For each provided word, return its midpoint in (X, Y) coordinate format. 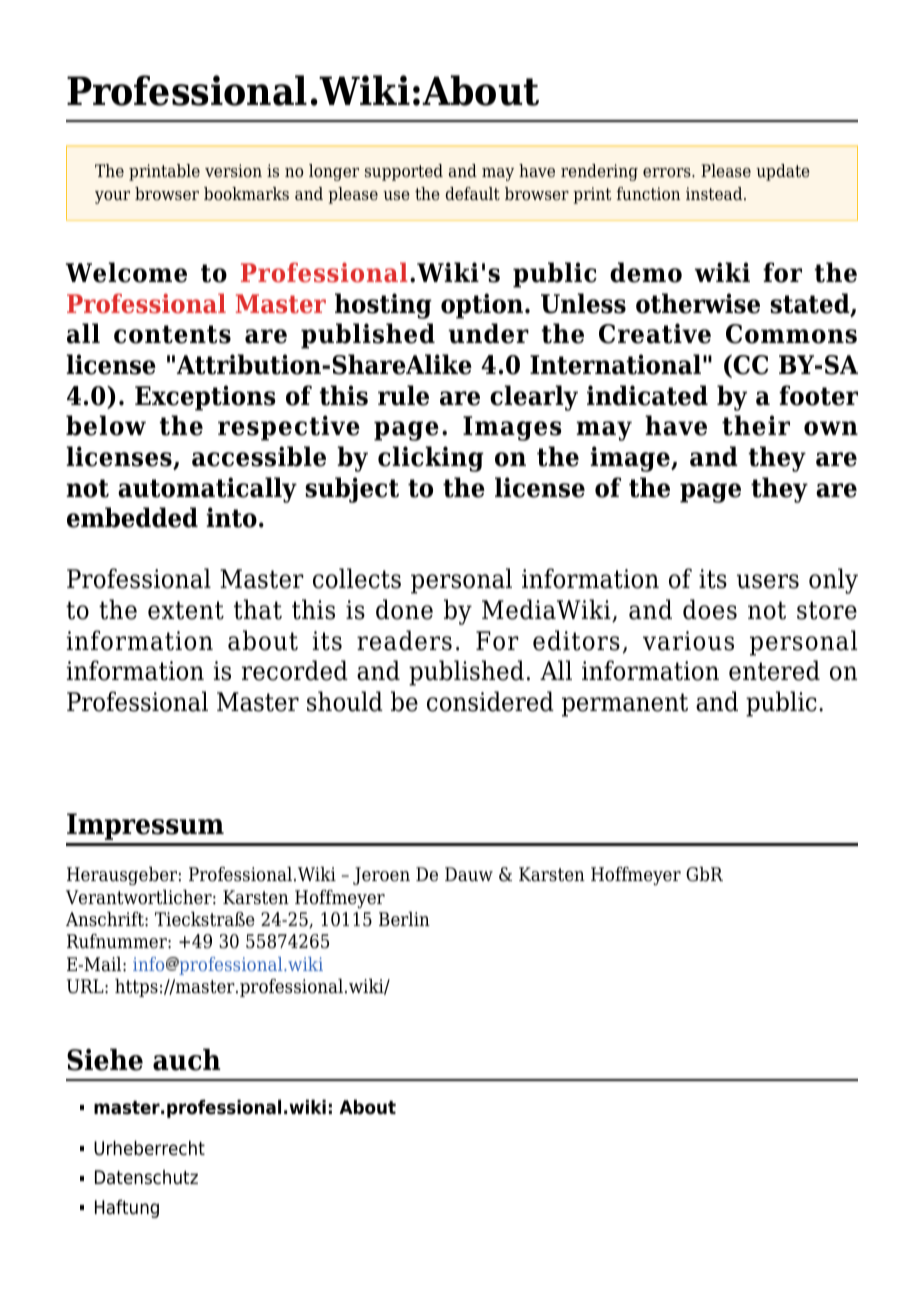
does (710, 609)
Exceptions (205, 398)
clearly (534, 398)
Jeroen (381, 876)
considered (490, 701)
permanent (625, 705)
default (472, 194)
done (404, 609)
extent (186, 610)
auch (187, 1059)
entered (774, 670)
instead (715, 194)
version (233, 171)
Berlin (404, 919)
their (756, 425)
